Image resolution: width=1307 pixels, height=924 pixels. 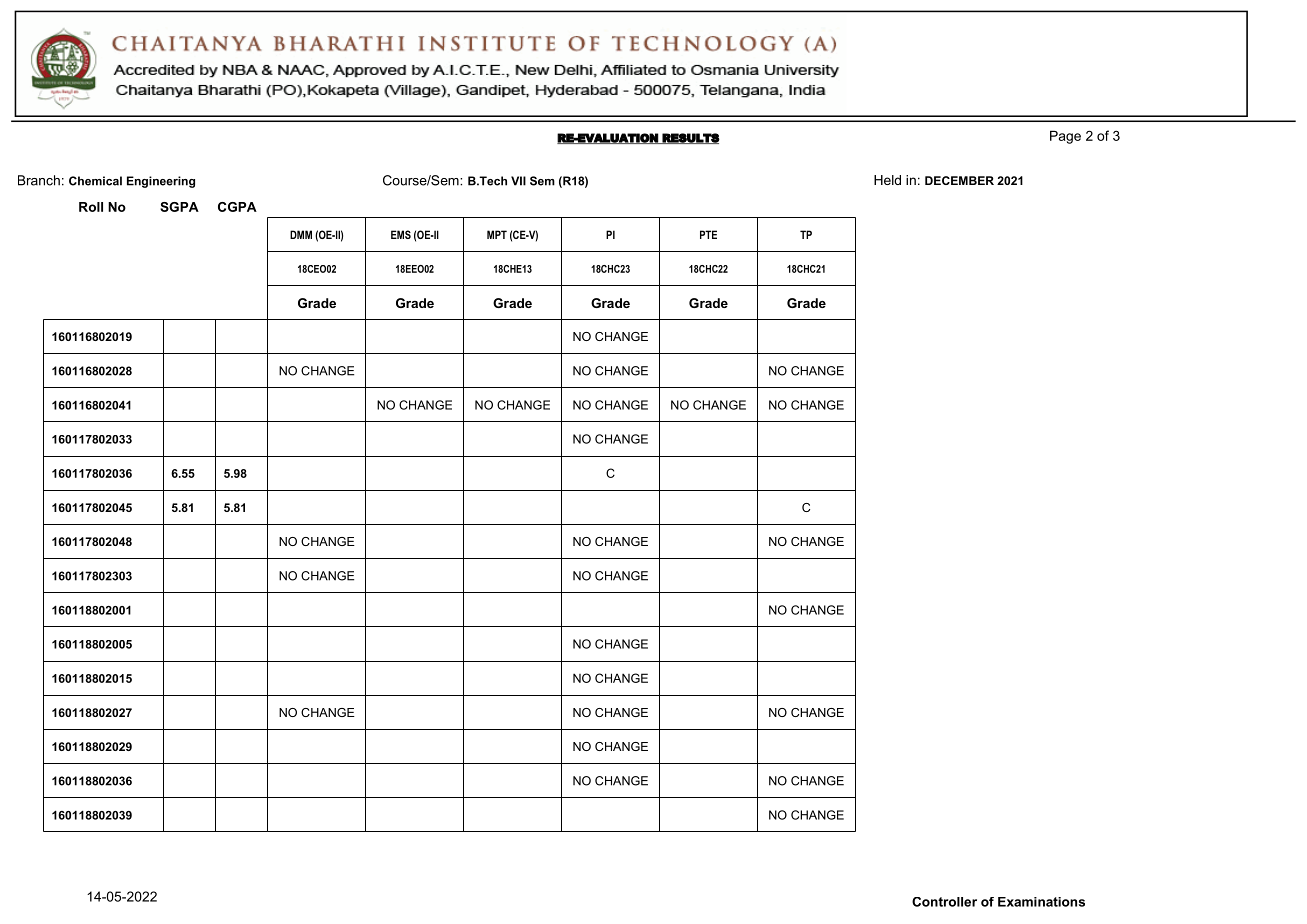 I want to click on EMS, so click(x=401, y=234).
